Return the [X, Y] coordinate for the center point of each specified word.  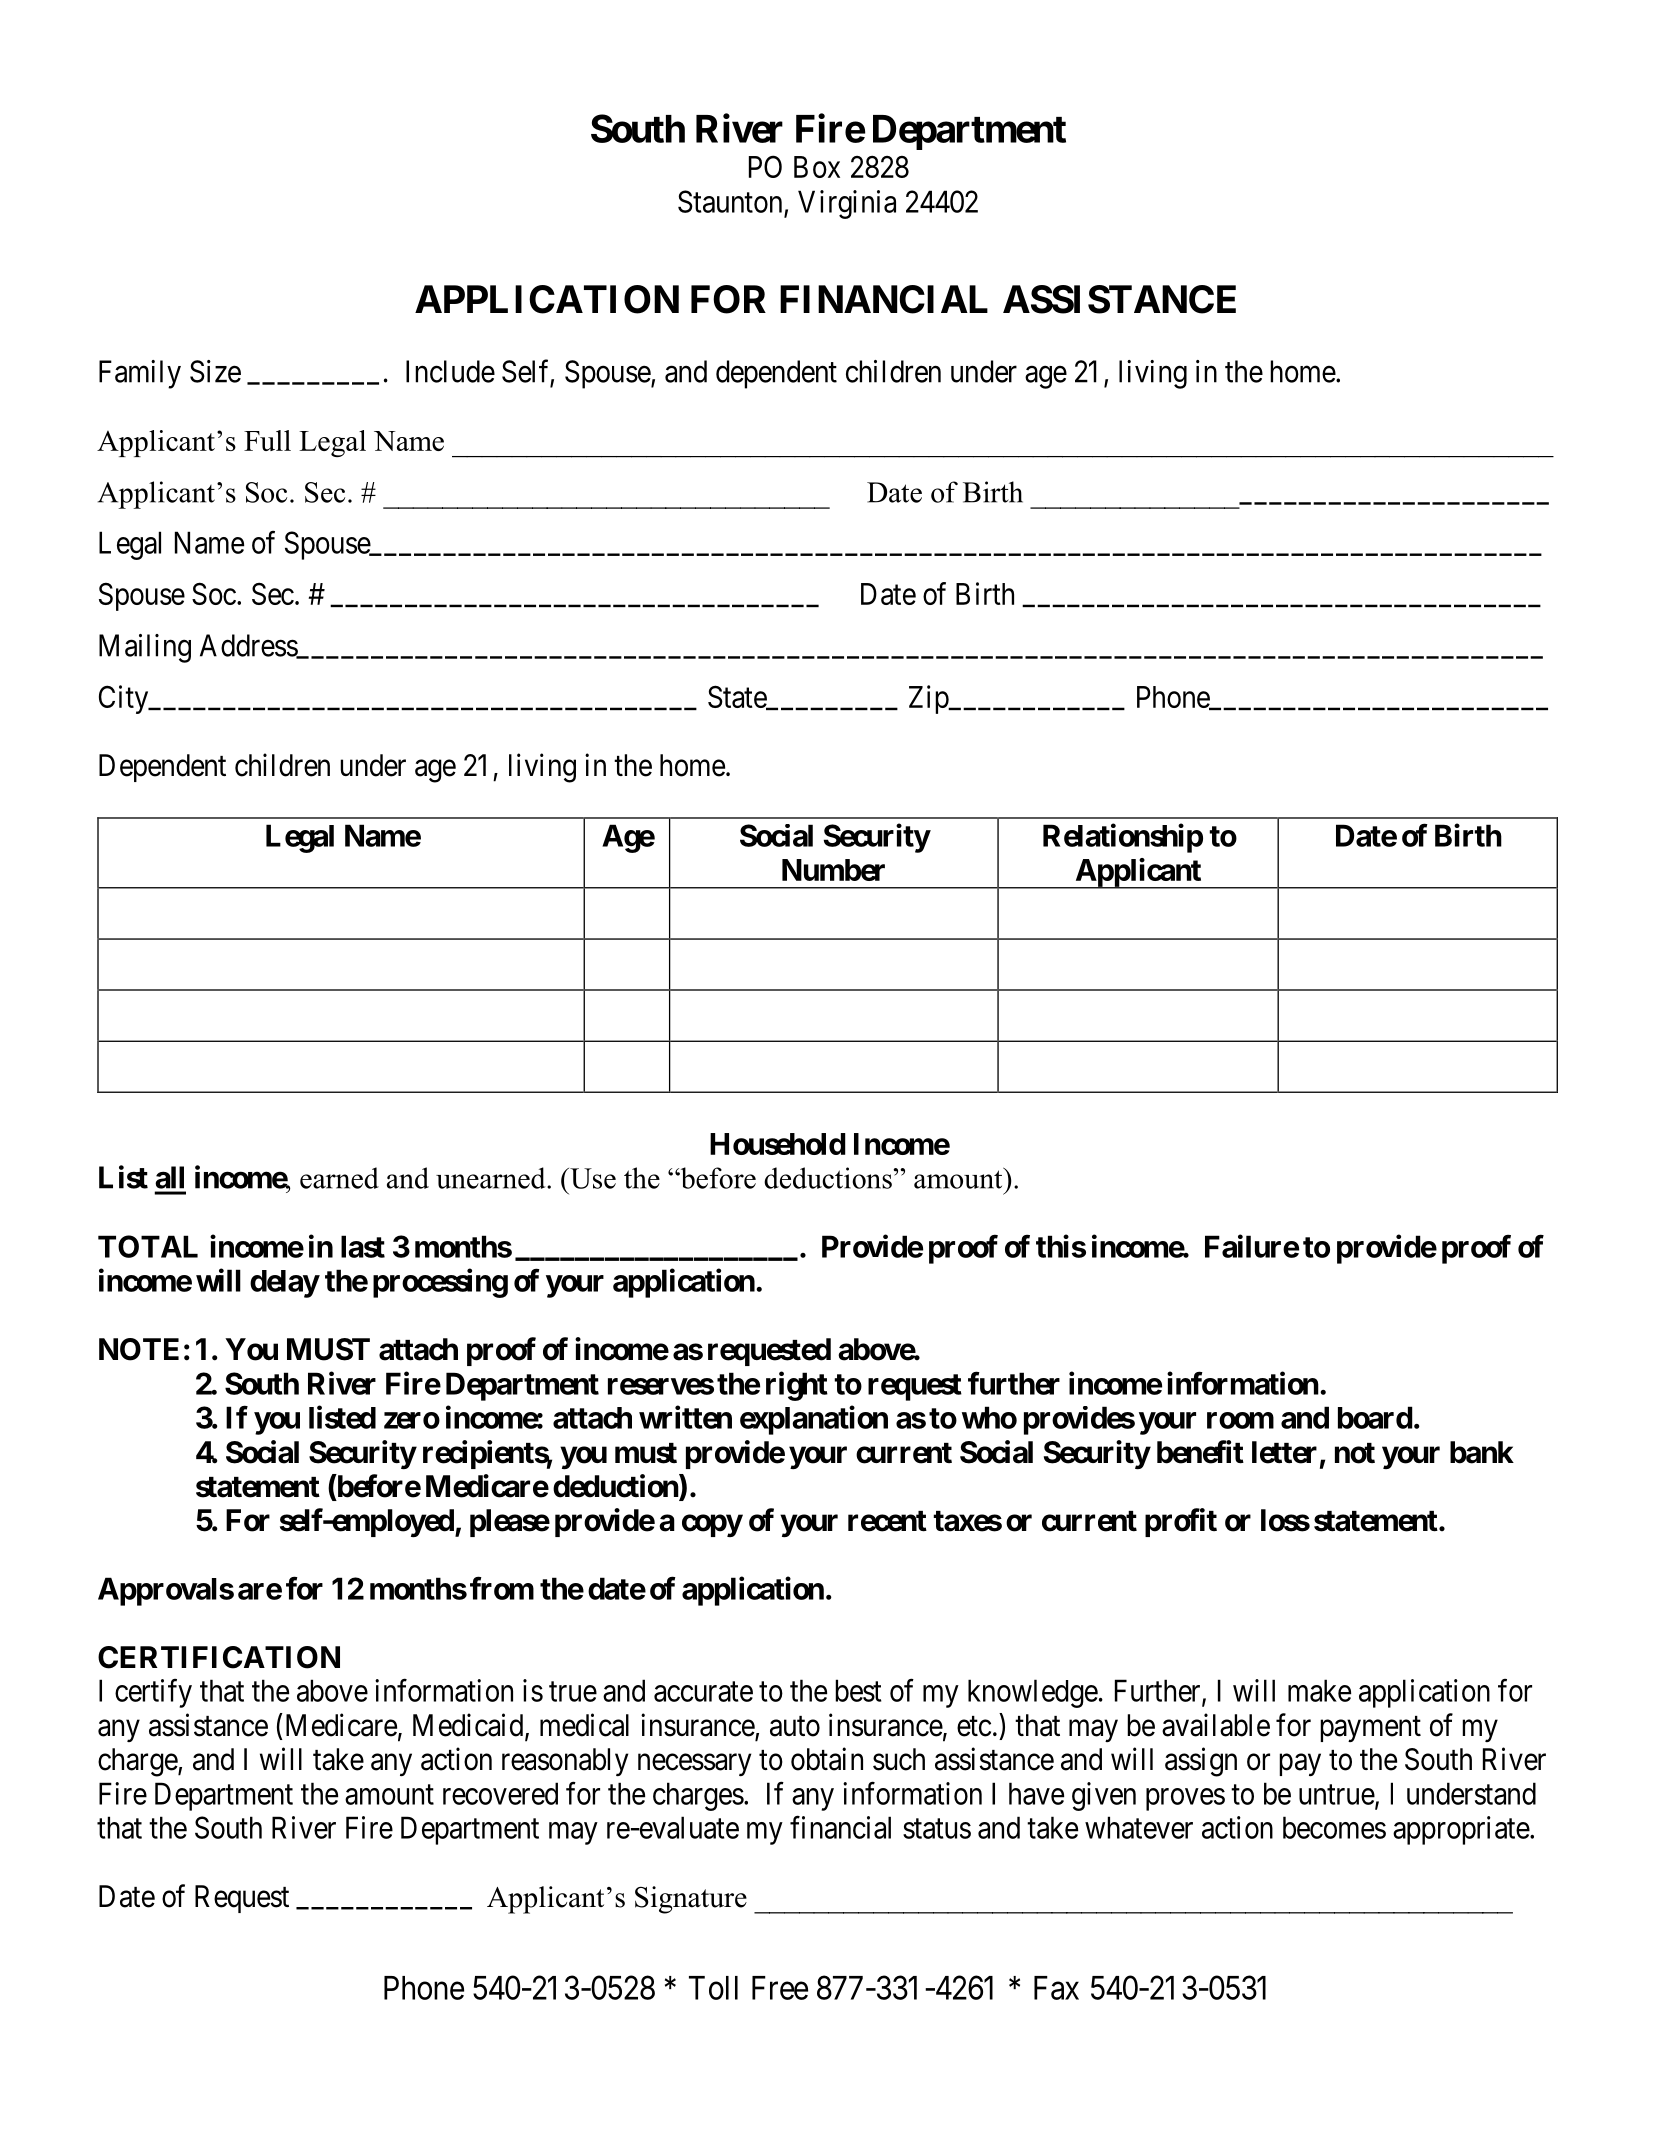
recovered [500, 1793]
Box [817, 167]
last [363, 1246]
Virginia [847, 204]
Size [215, 371]
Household [778, 1144]
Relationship [1123, 838]
